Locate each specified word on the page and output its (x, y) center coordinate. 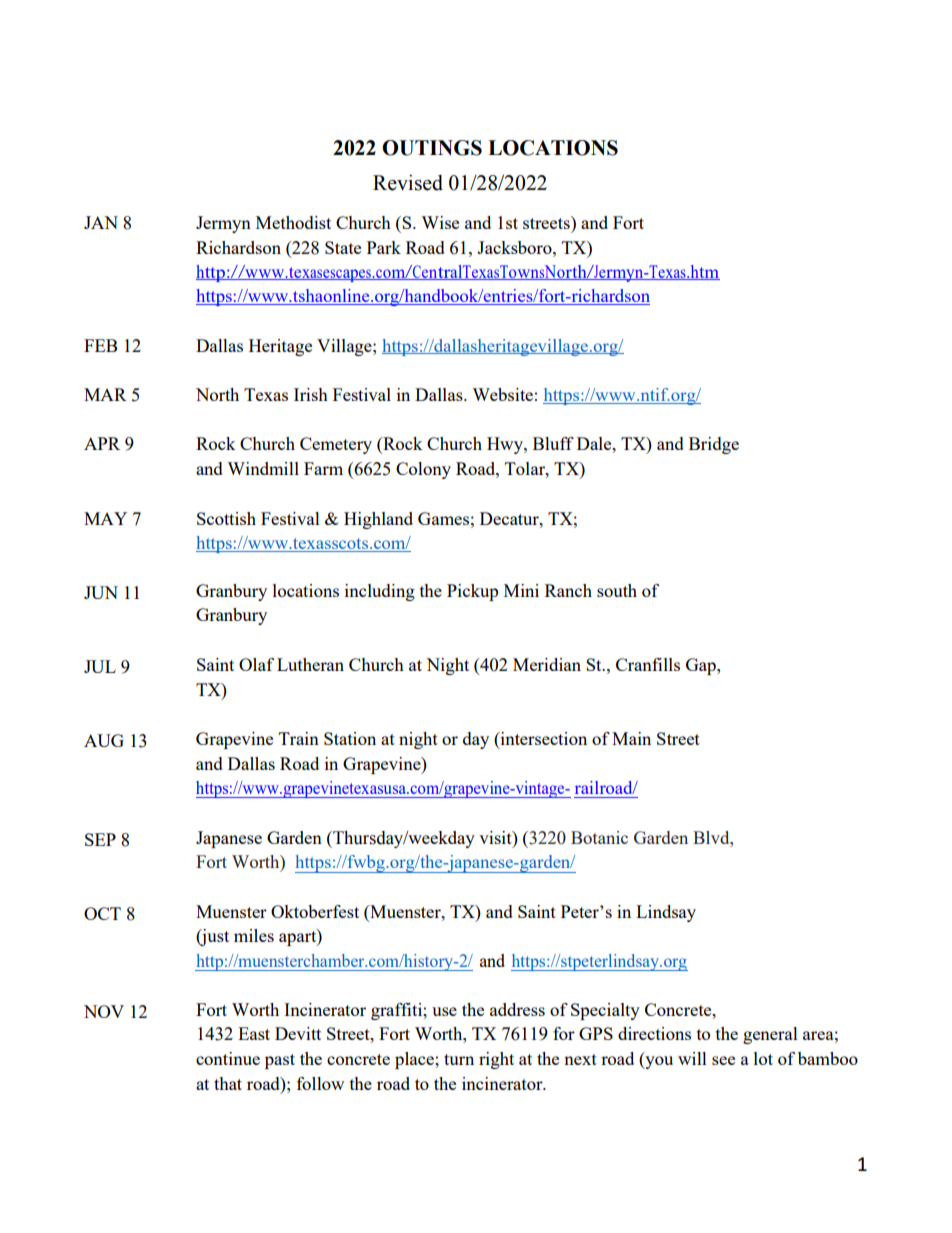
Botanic (599, 837)
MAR (105, 394)
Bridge (714, 445)
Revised (408, 183)
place (415, 1060)
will (692, 1058)
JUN (101, 592)
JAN (101, 222)
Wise (440, 222)
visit (496, 837)
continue (228, 1058)
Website (502, 394)
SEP (100, 839)
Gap (702, 666)
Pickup (472, 592)
